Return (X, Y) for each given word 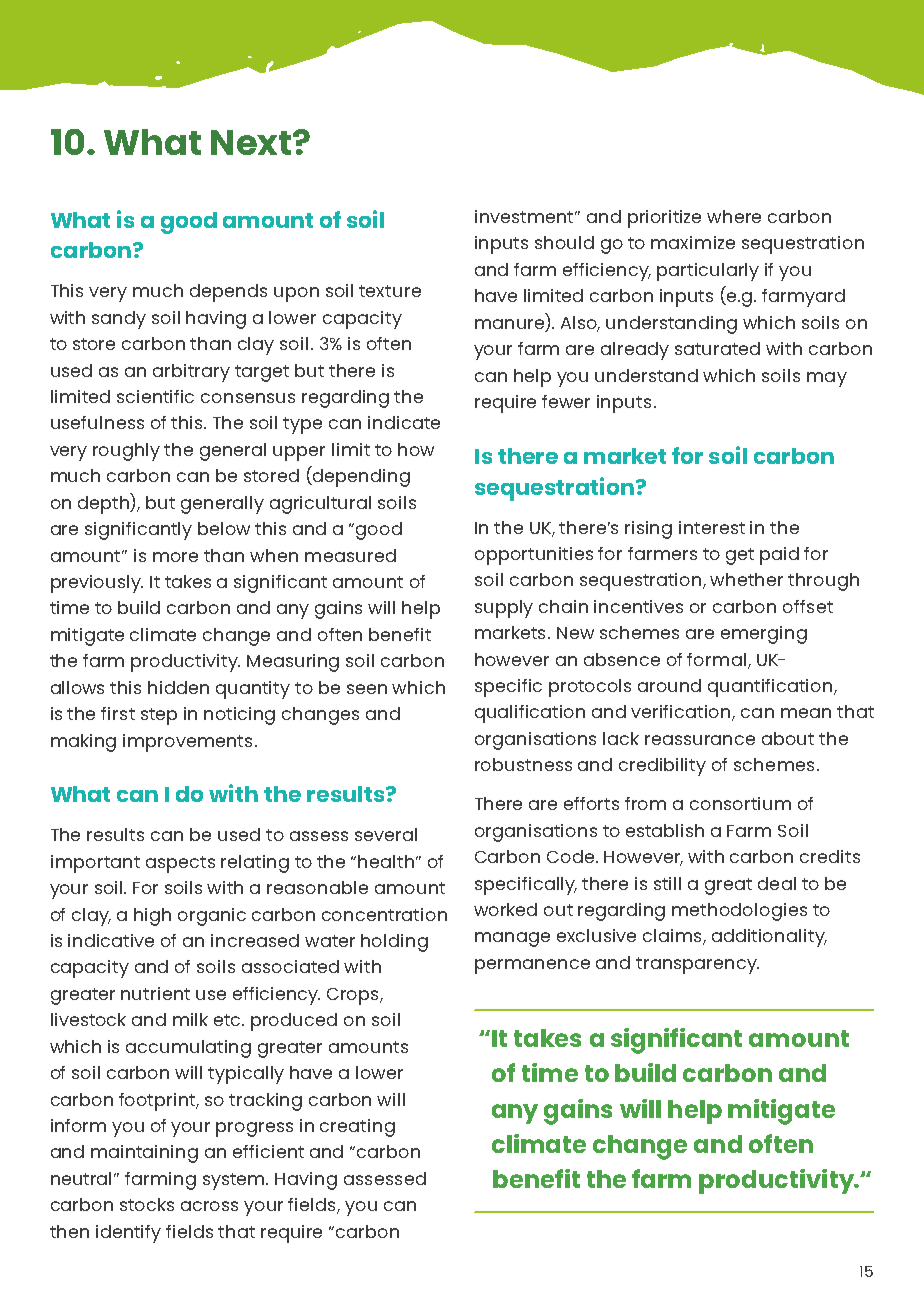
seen (367, 689)
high (152, 917)
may (827, 379)
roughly (126, 452)
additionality (769, 938)
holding (394, 943)
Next (252, 142)
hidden (178, 687)
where (734, 216)
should (564, 242)
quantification (771, 688)
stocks (147, 1204)
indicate (404, 422)
